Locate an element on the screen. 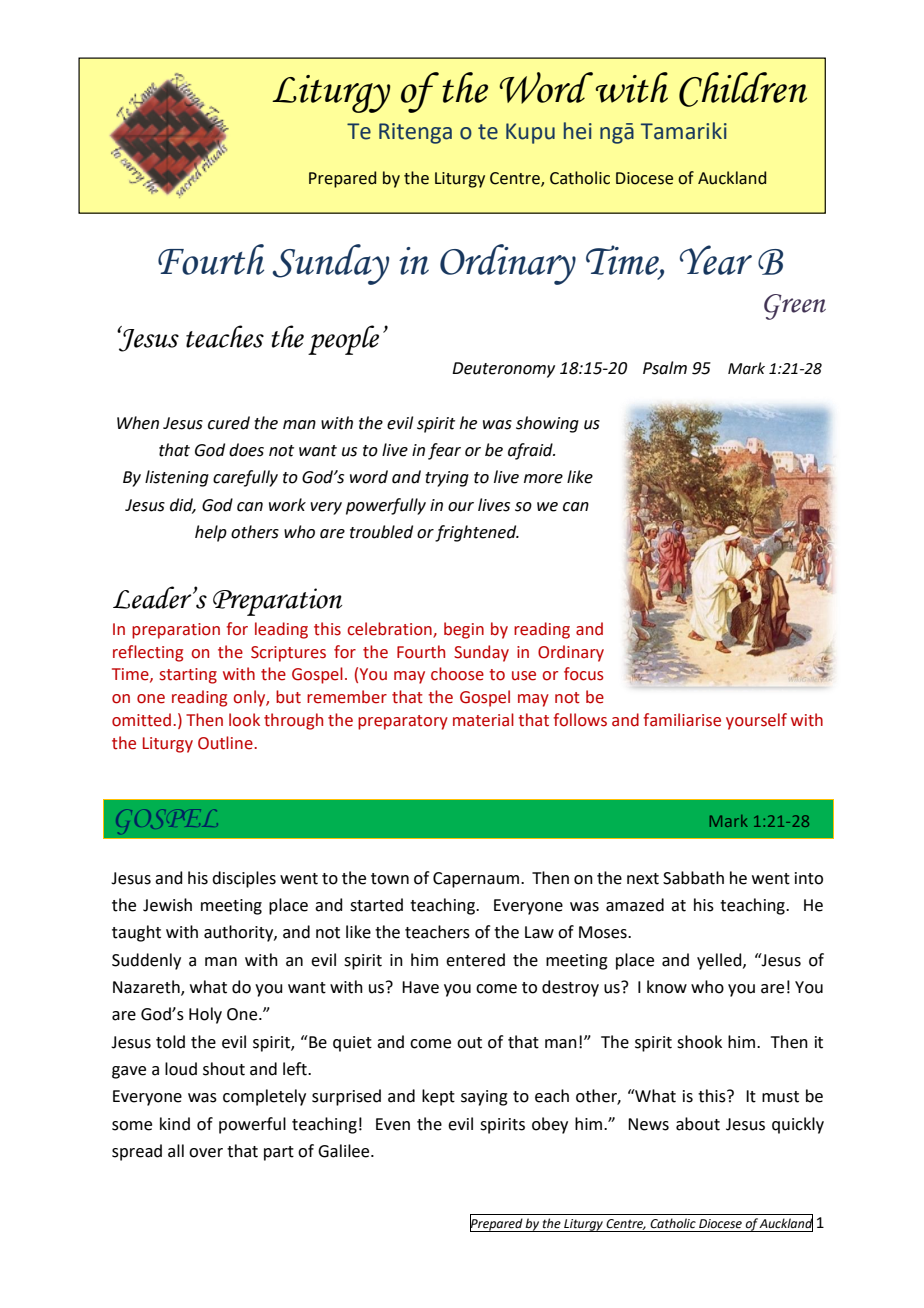 Image resolution: width=924 pixels, height=1308 pixels. people is located at coordinates (343, 340).
